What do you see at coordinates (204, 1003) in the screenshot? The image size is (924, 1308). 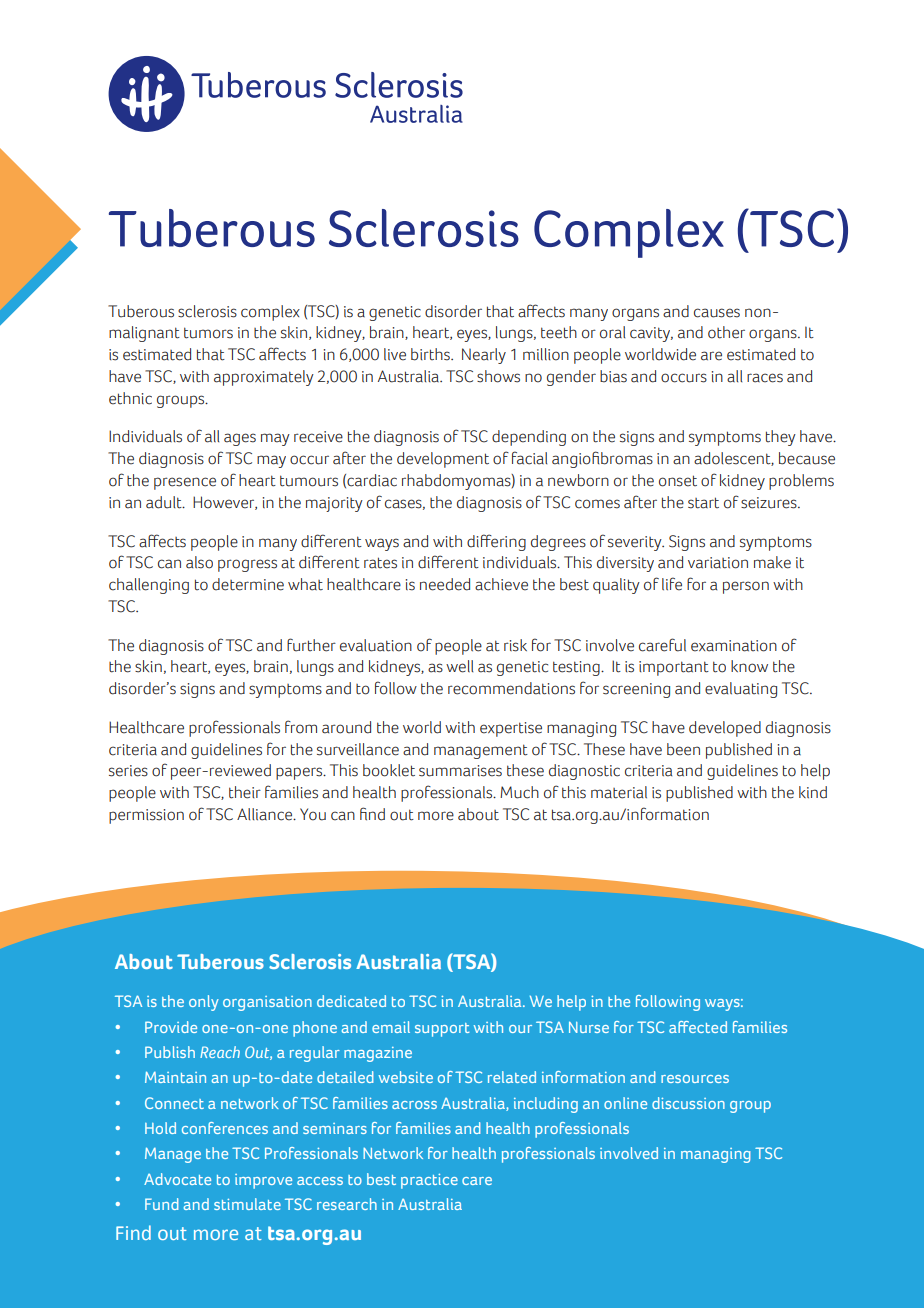 I see `only` at bounding box center [204, 1003].
